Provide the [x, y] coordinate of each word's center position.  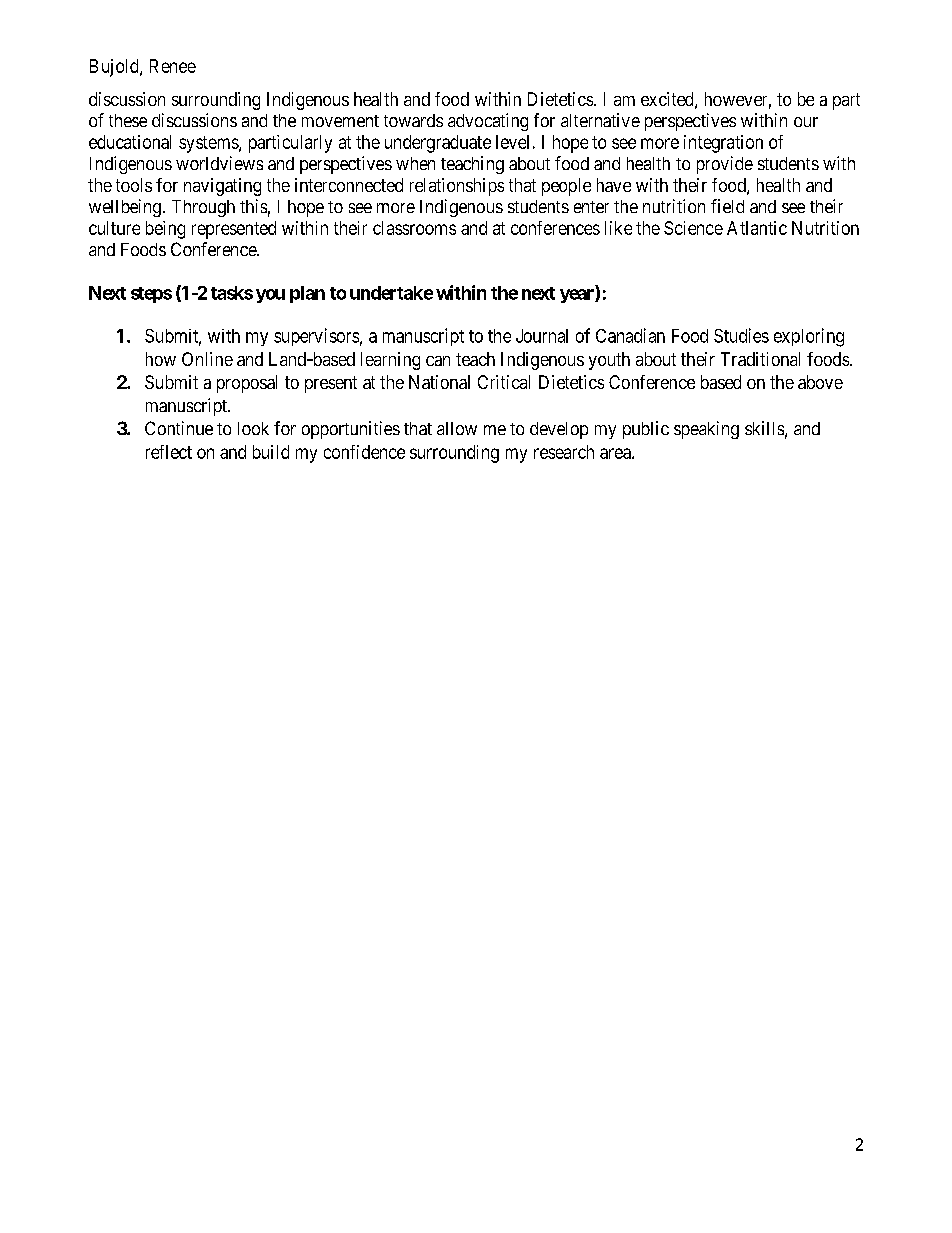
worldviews [219, 163]
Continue [179, 428]
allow [457, 428]
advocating [488, 122]
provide [725, 165]
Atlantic [757, 228]
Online [207, 359]
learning [390, 361]
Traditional [760, 359]
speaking [706, 430]
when [415, 163]
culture [114, 228]
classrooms [414, 228]
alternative [600, 120]
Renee [173, 66]
